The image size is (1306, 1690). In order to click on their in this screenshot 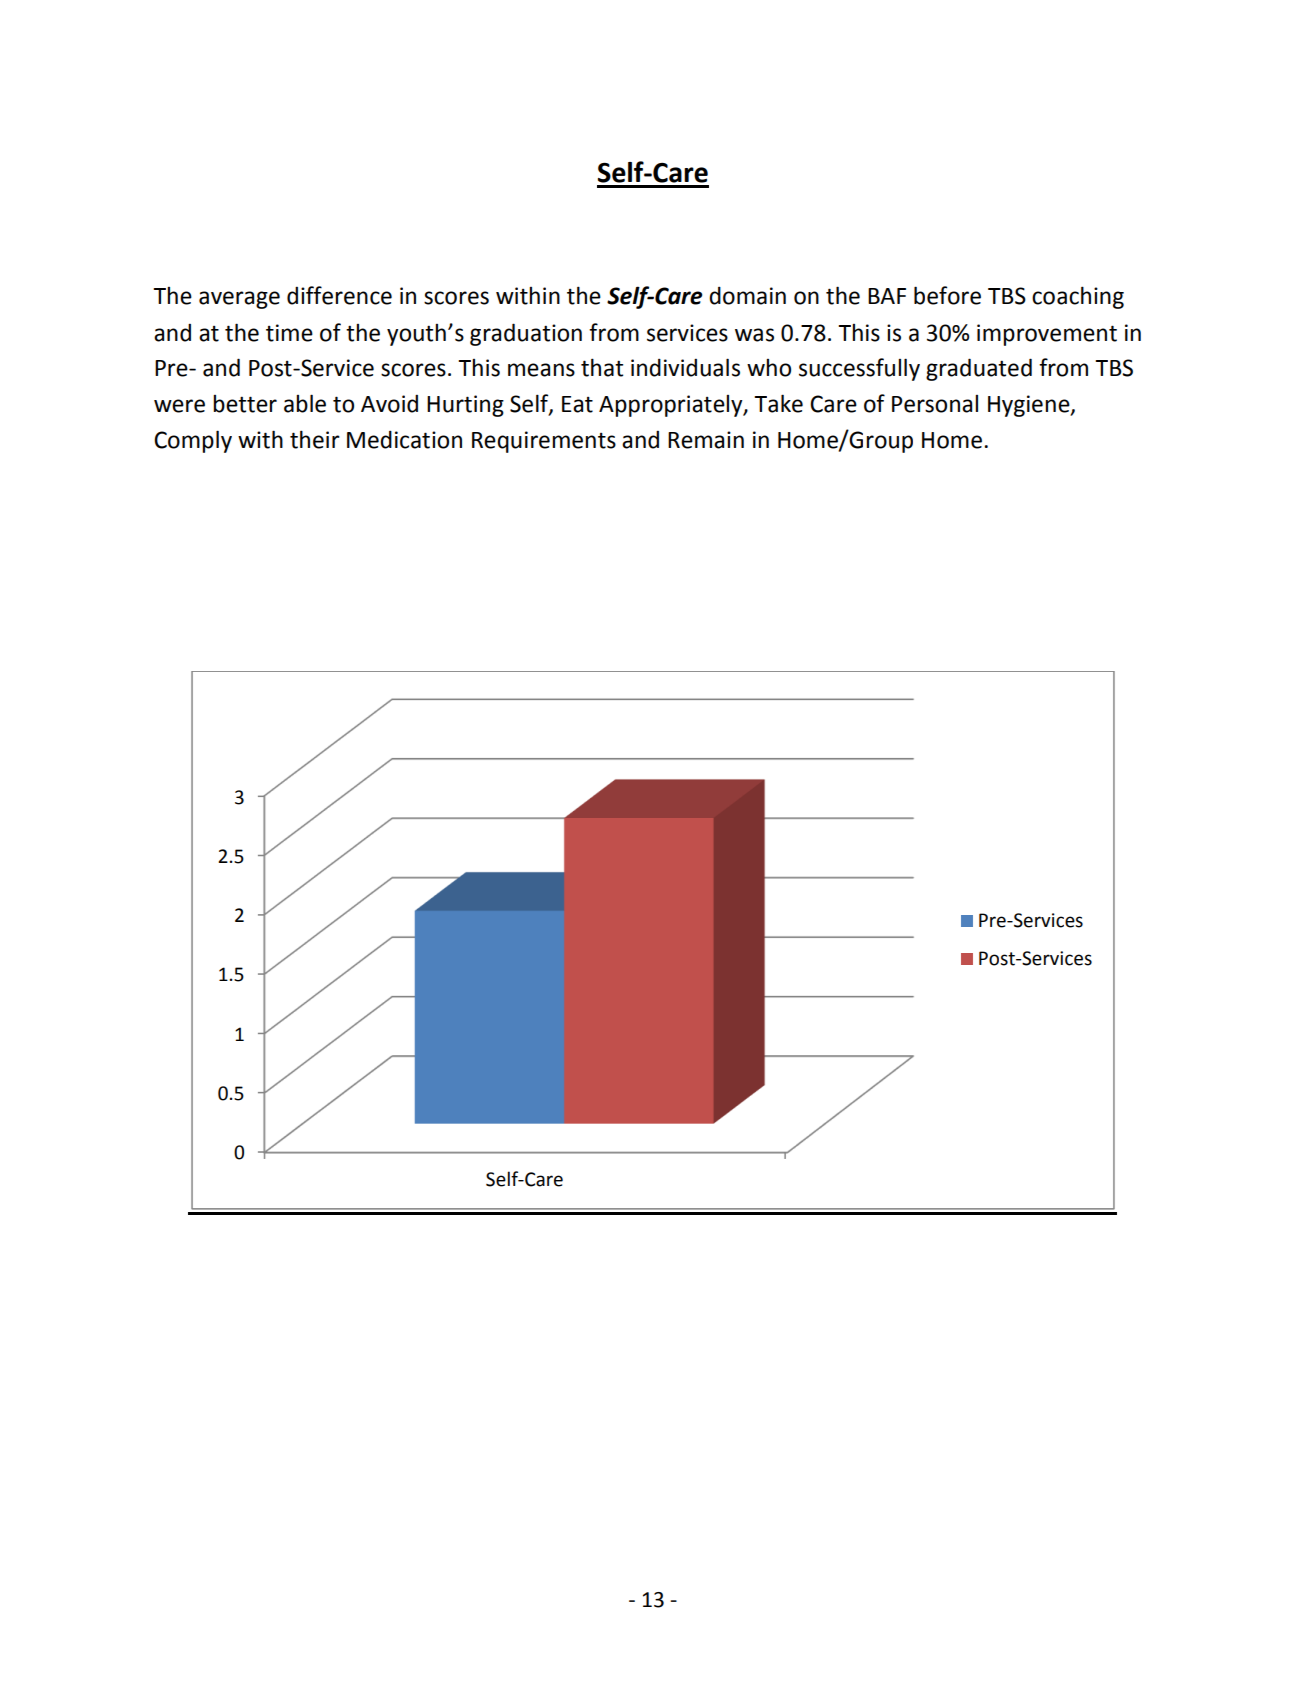, I will do `click(315, 439)`.
